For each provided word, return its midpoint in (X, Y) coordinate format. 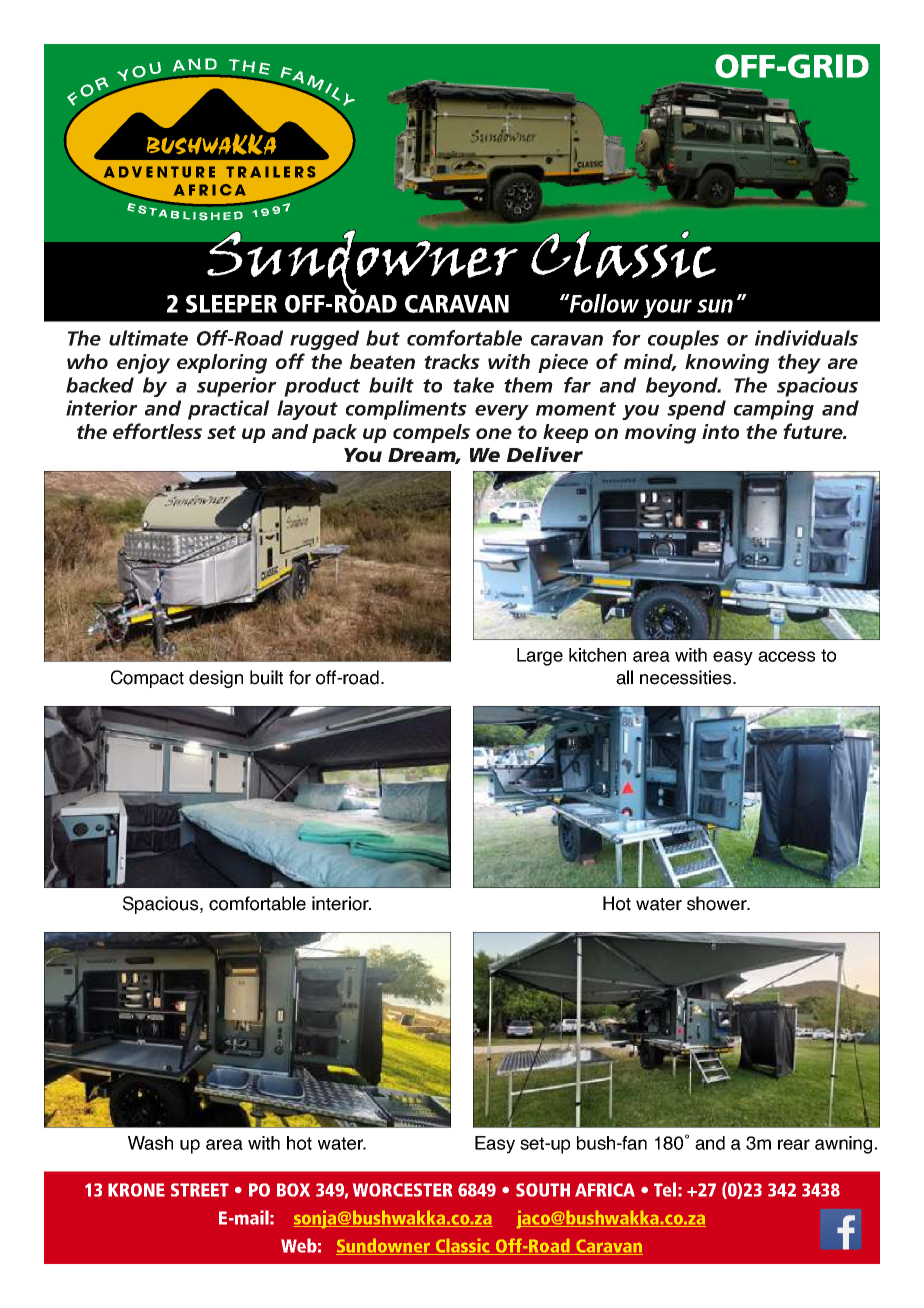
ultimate (148, 338)
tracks (452, 361)
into (720, 431)
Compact (147, 679)
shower (718, 903)
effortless (157, 431)
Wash (150, 1143)
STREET (200, 1190)
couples (683, 340)
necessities (687, 677)
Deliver (545, 454)
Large (540, 657)
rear (794, 1144)
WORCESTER (402, 1190)
